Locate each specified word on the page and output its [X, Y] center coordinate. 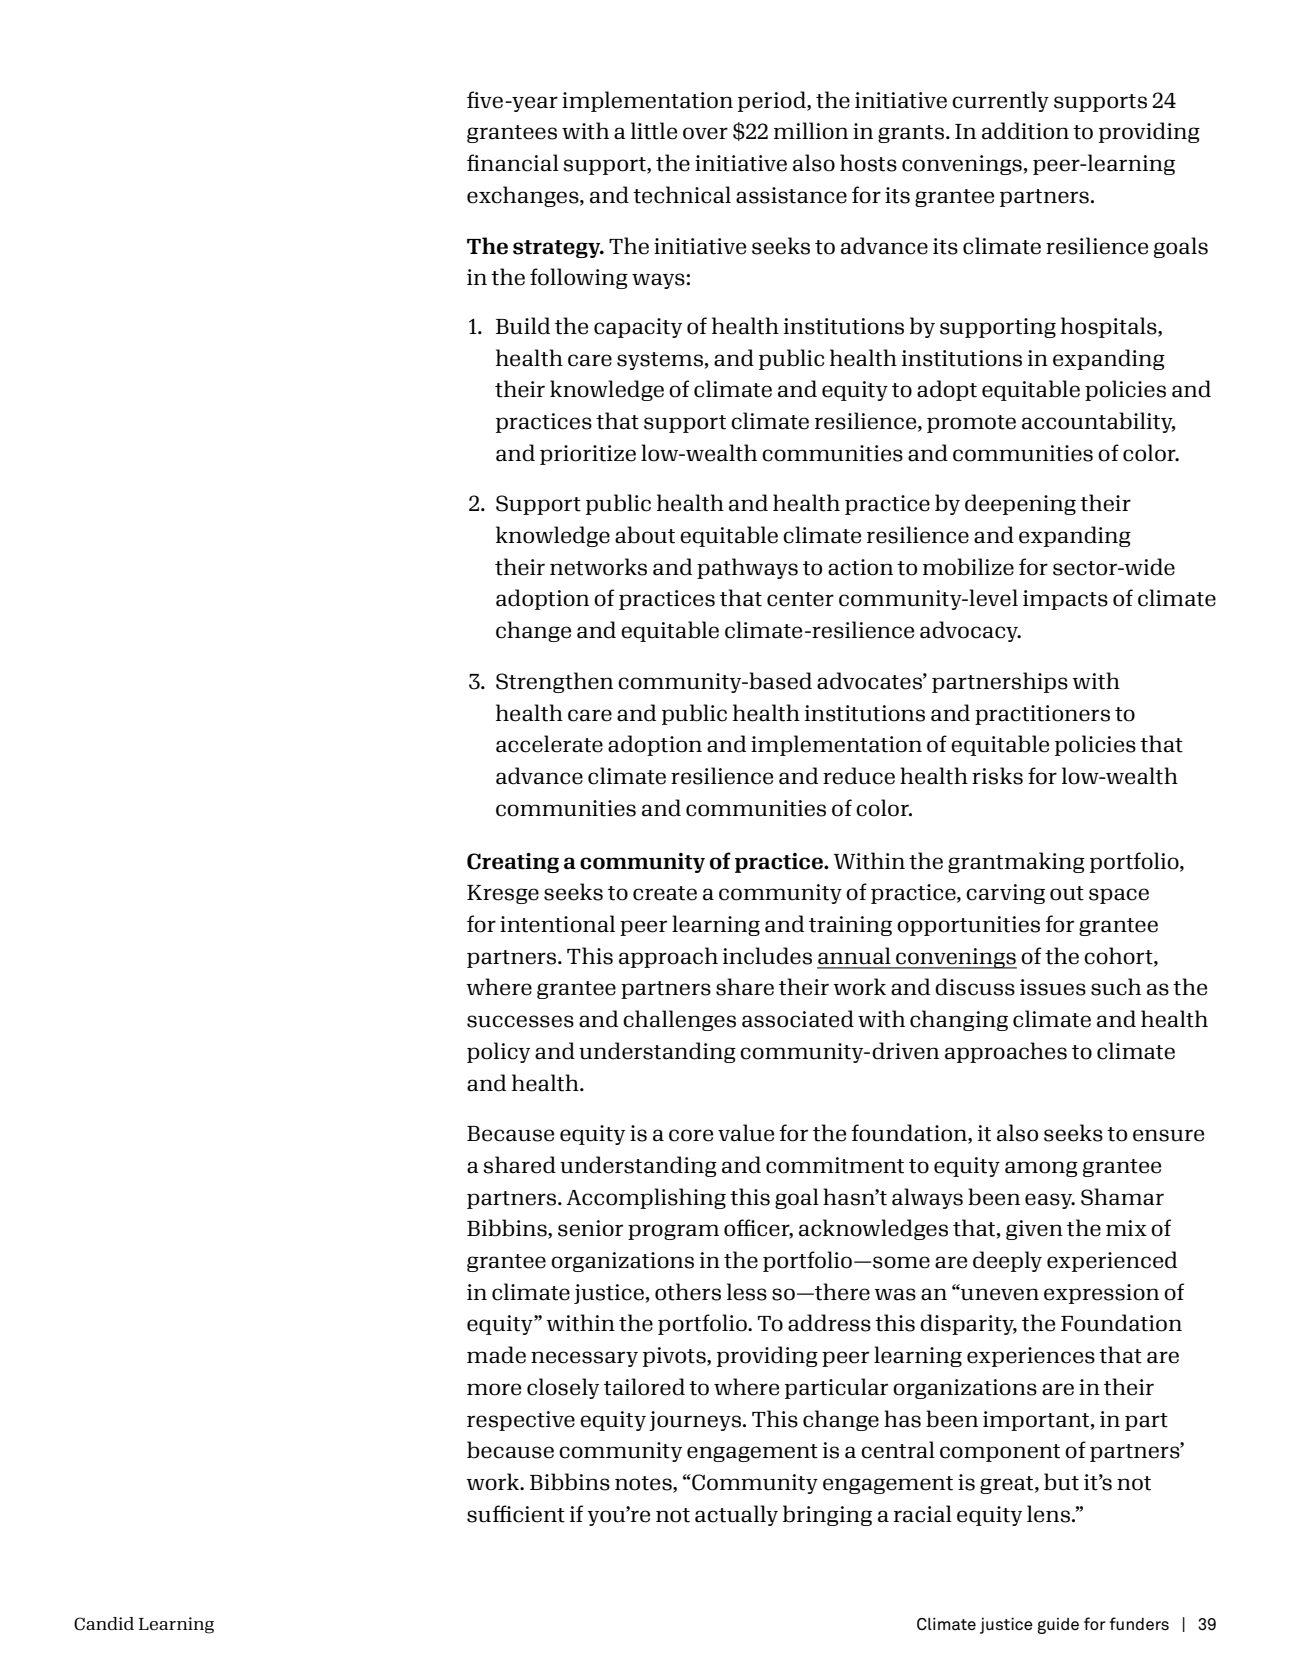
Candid [104, 1624]
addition [1025, 131]
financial [513, 163]
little [654, 131]
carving [1005, 894]
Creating [513, 863]
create [665, 893]
